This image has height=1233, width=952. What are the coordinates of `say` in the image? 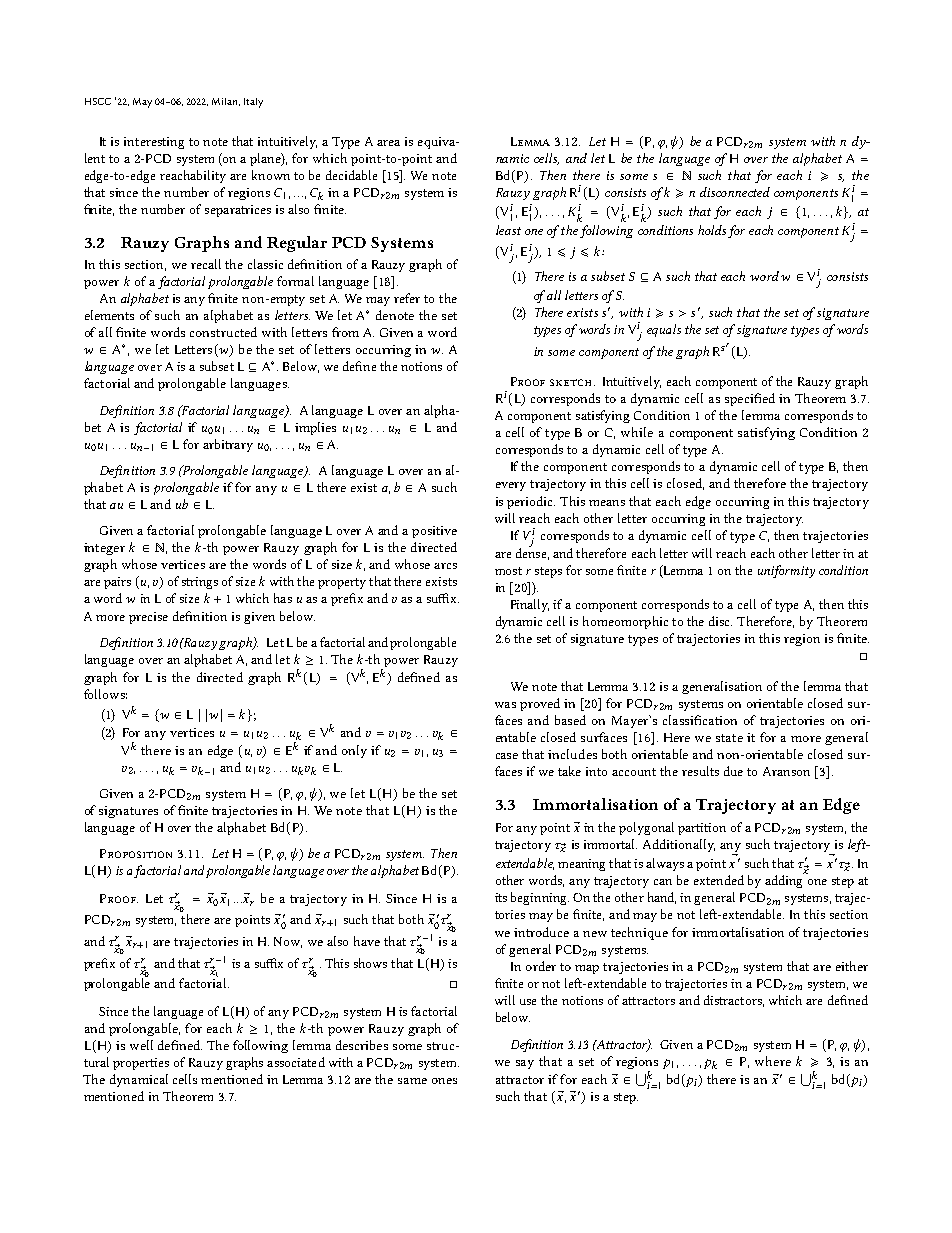 It's located at (525, 1064).
